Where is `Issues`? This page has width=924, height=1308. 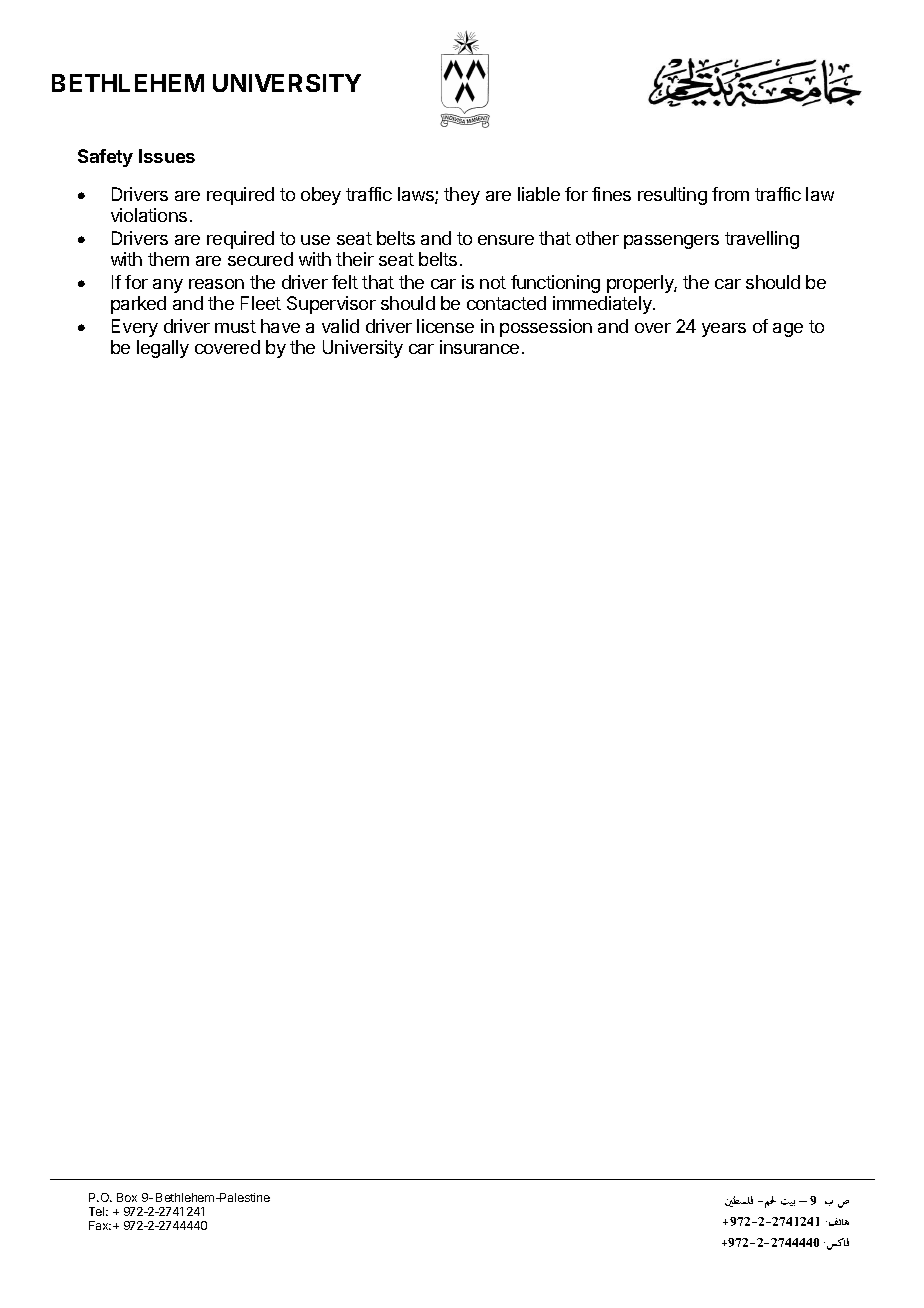
Issues is located at coordinates (167, 156).
